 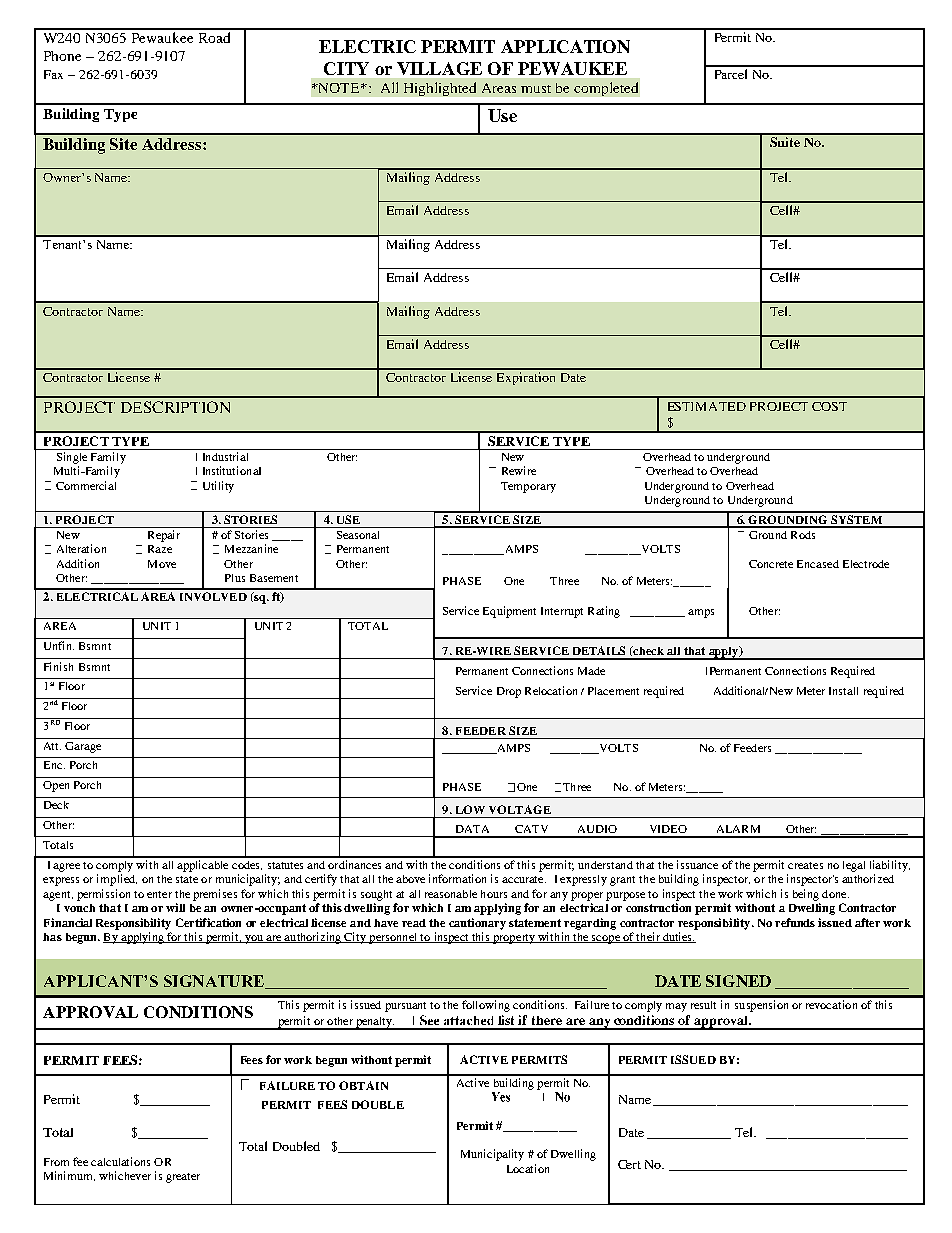 I want to click on Concrete, so click(x=771, y=564).
